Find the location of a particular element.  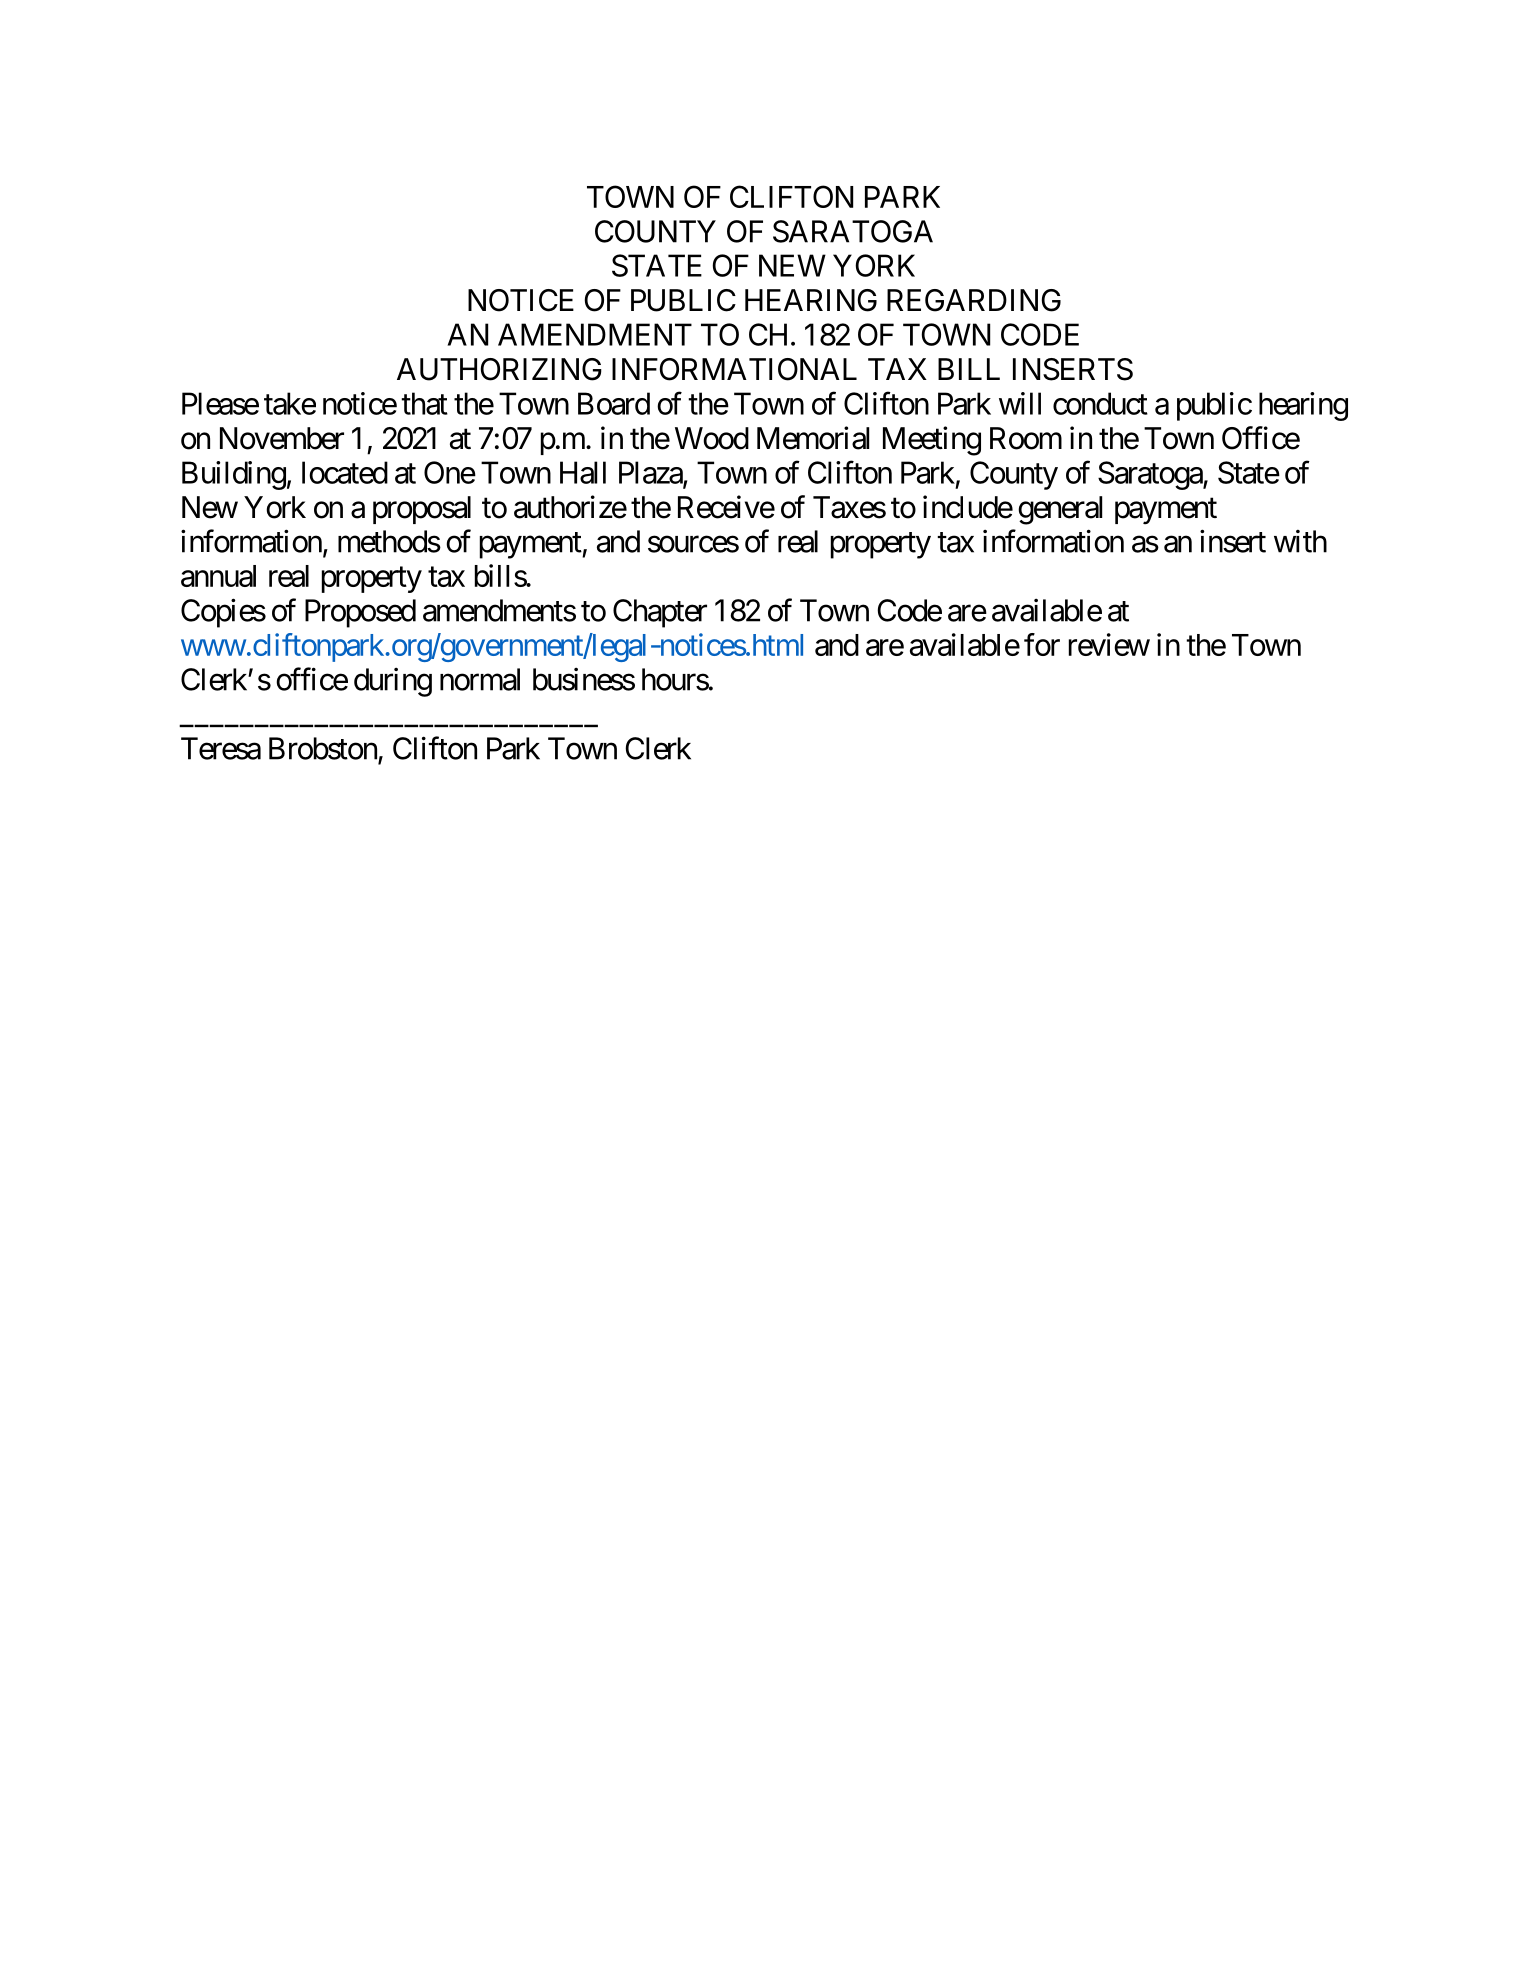

review is located at coordinates (1109, 644).
